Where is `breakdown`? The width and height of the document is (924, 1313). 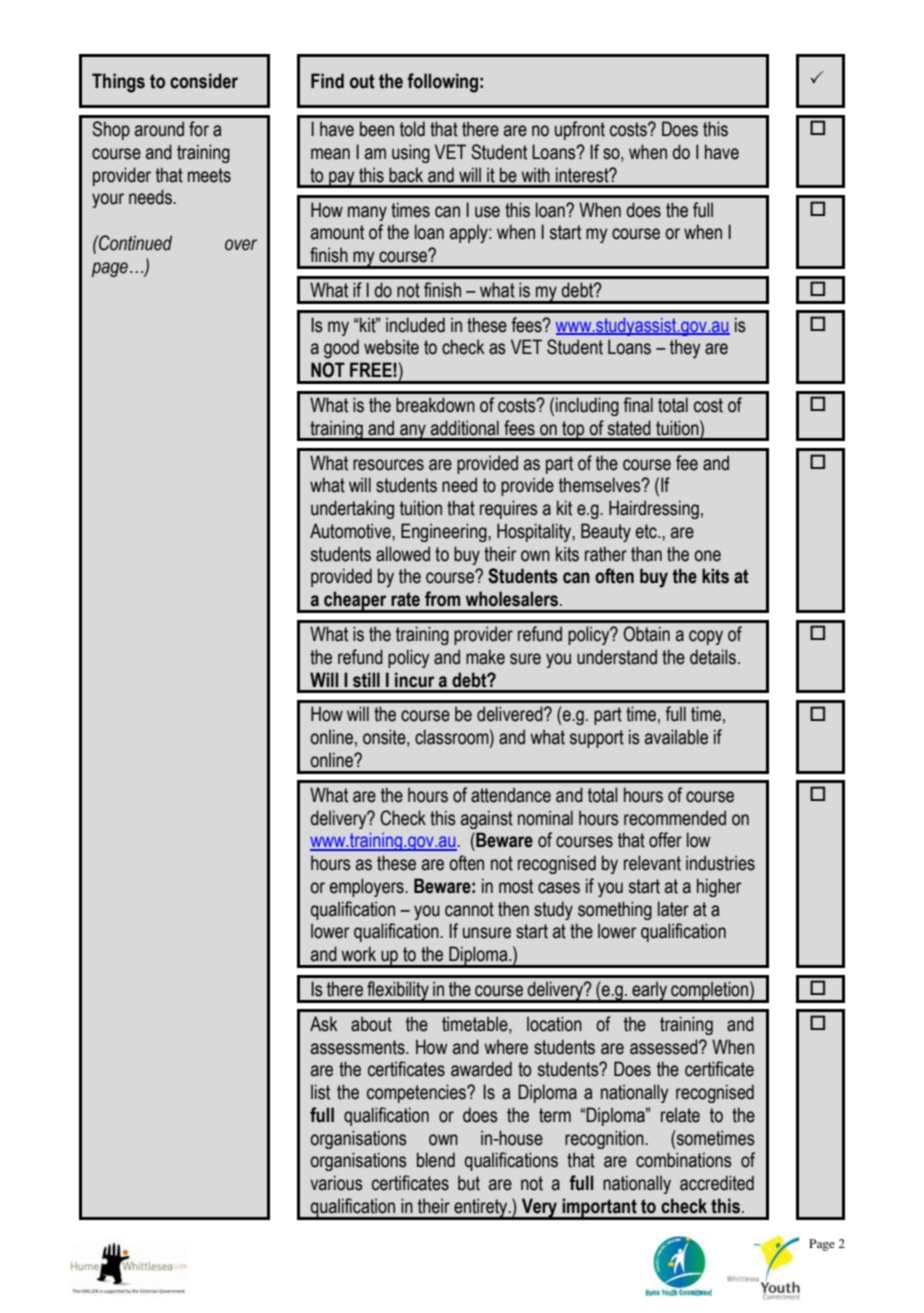
breakdown is located at coordinates (435, 405).
